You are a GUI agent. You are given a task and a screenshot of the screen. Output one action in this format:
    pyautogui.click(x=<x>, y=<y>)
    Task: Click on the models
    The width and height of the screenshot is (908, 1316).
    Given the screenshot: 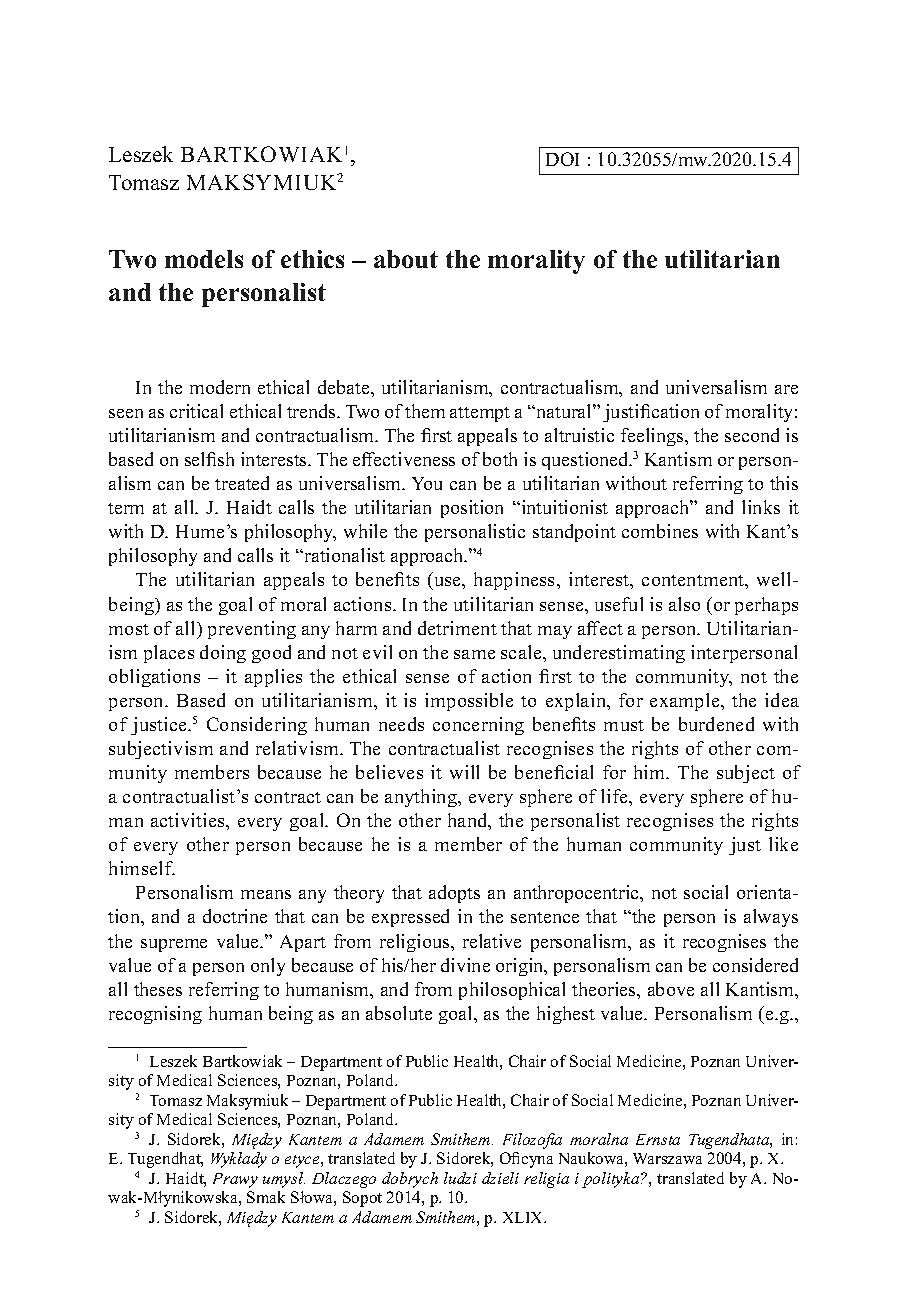 What is the action you would take?
    pyautogui.click(x=204, y=259)
